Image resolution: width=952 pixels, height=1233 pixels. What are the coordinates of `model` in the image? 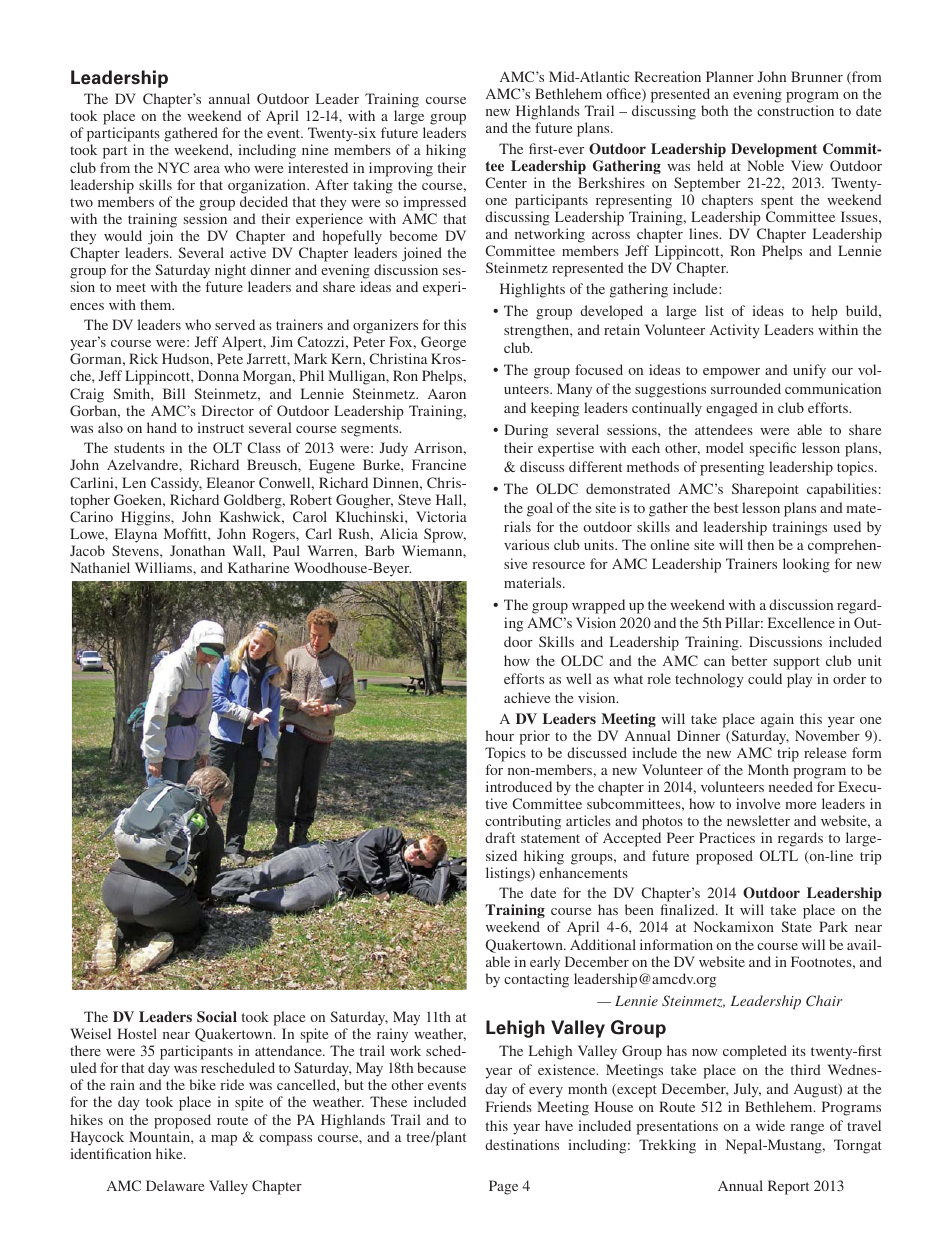 It's located at (725, 447).
